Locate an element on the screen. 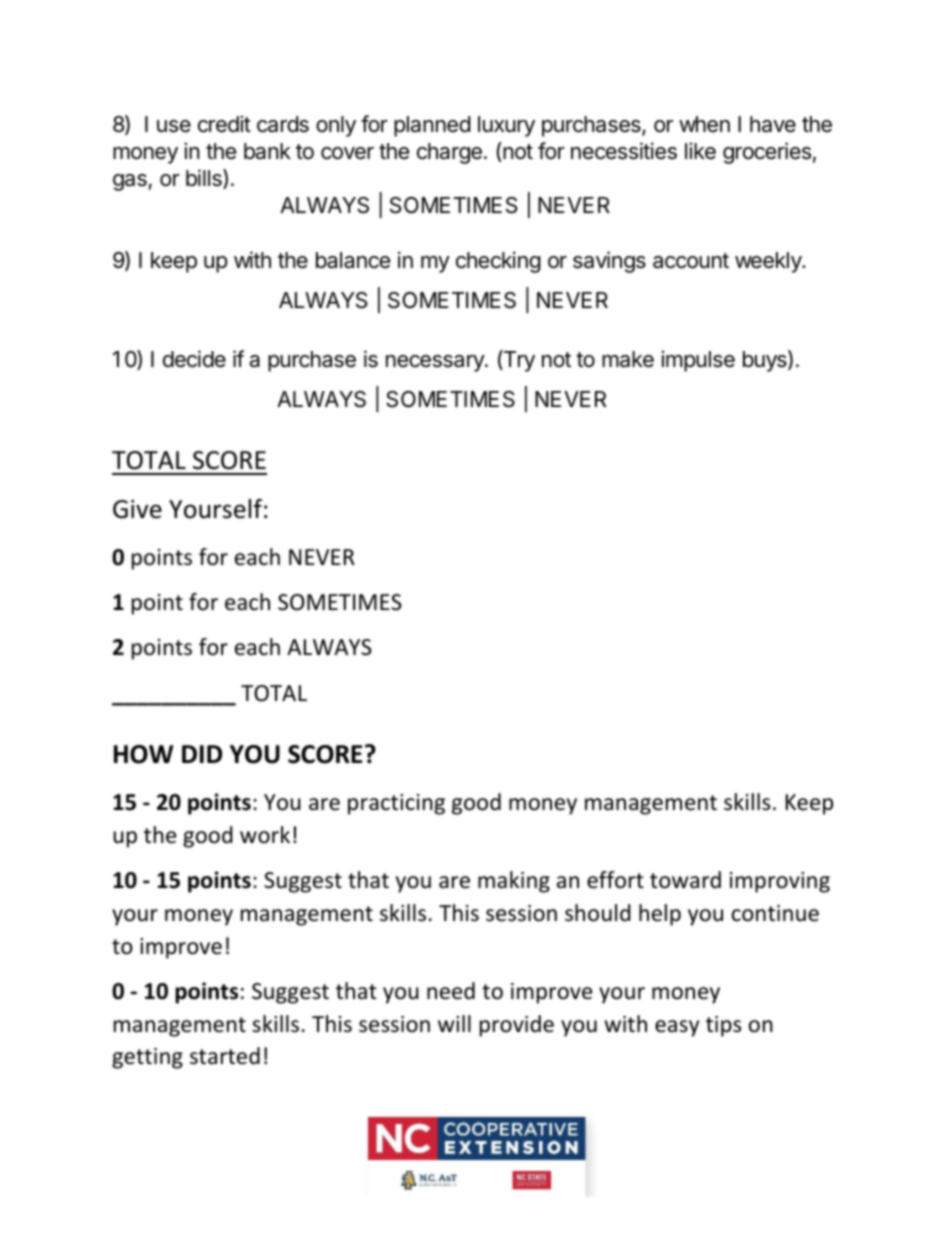  toward is located at coordinates (685, 880).
